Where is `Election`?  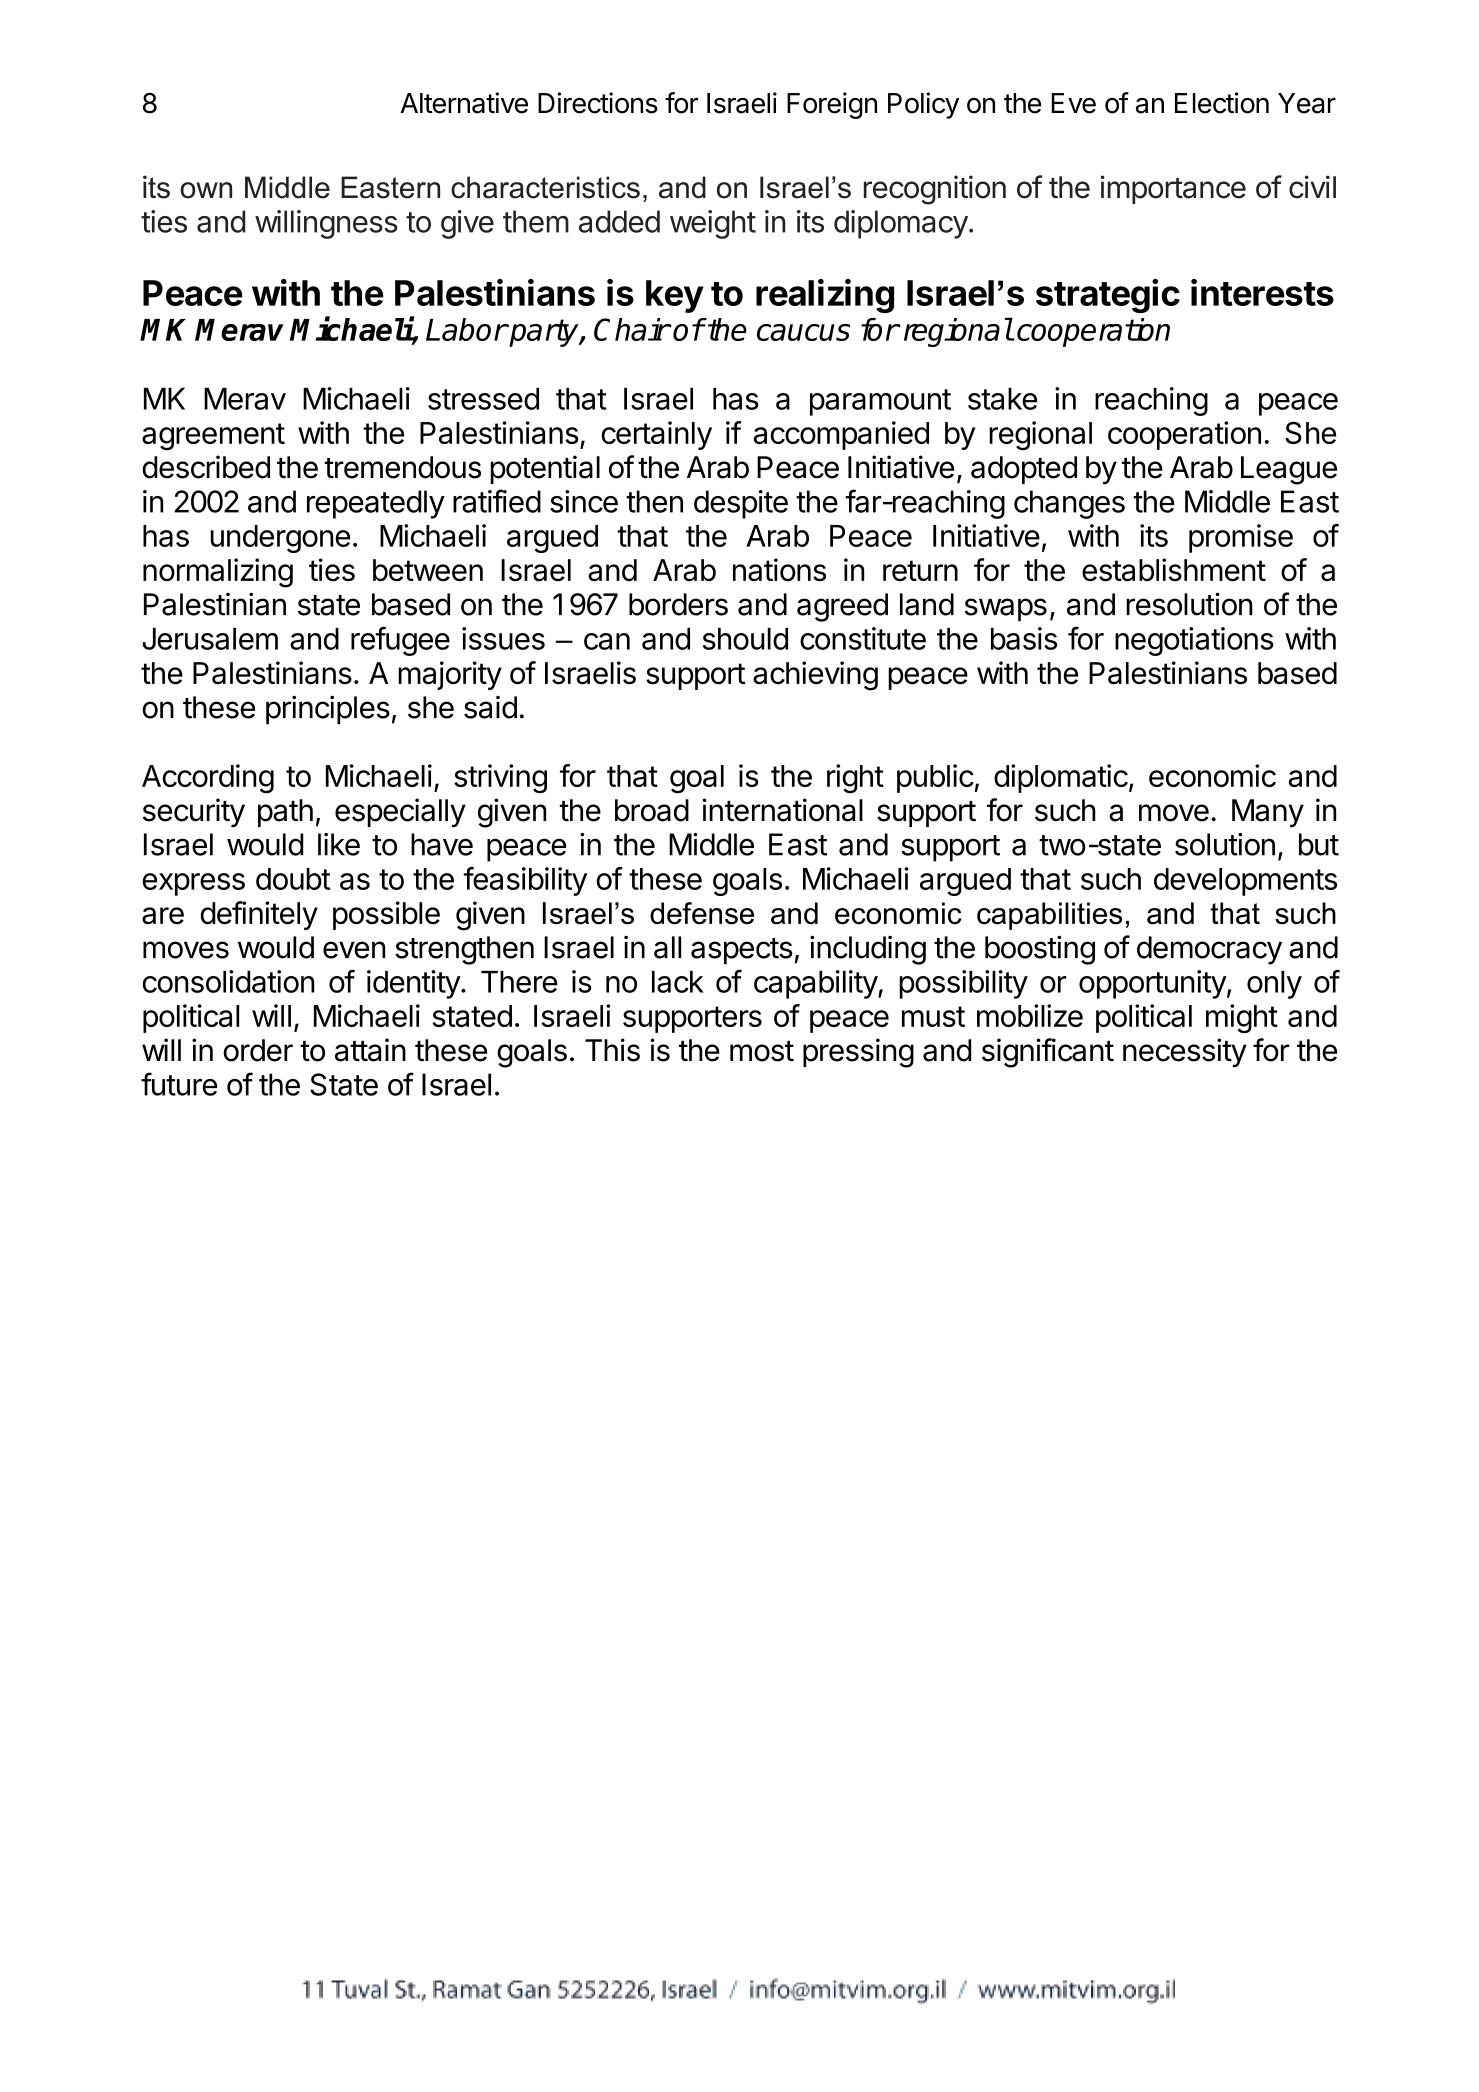 Election is located at coordinates (1222, 103).
